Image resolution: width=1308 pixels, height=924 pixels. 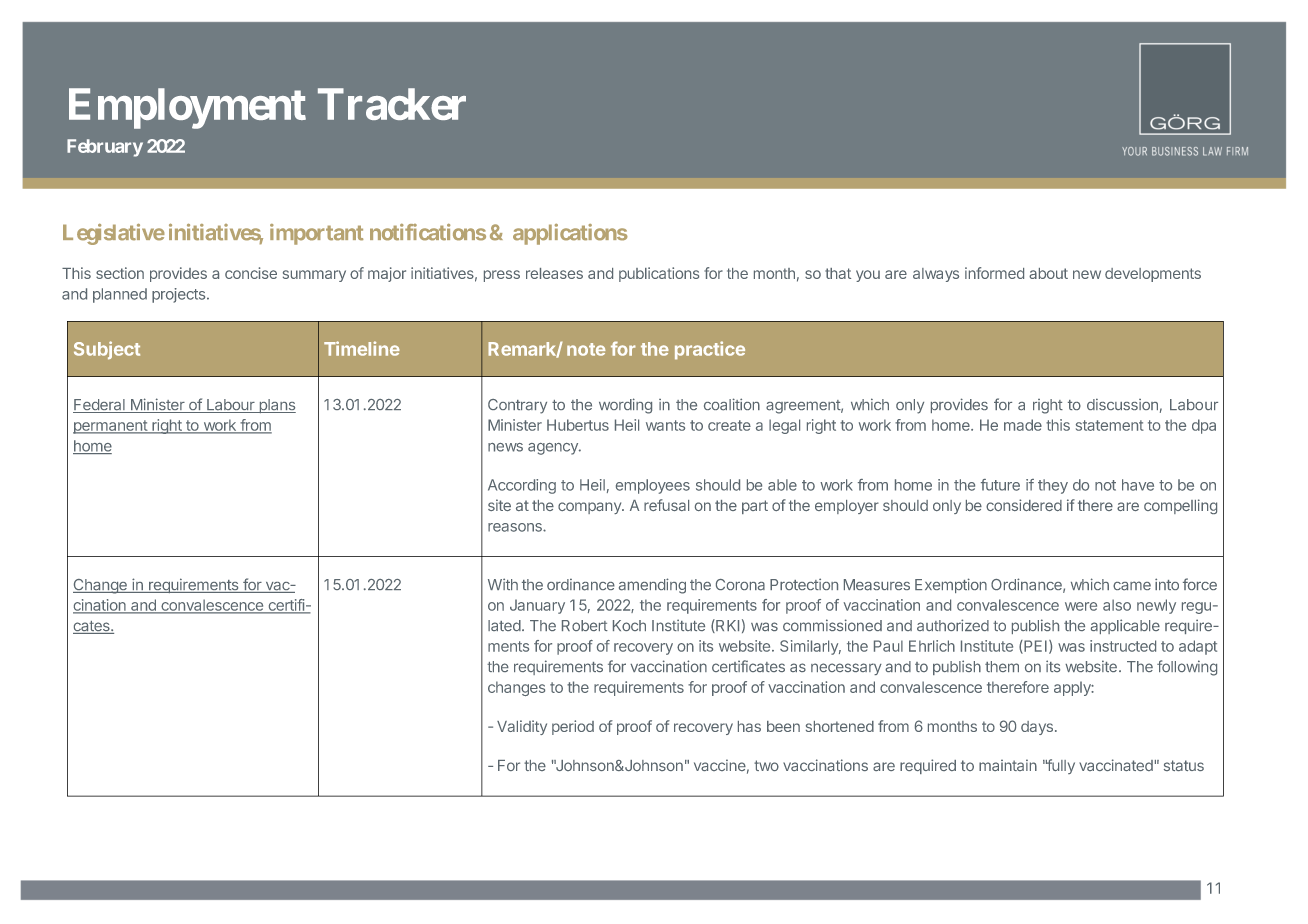 What do you see at coordinates (392, 104) in the image?
I see `Tracker` at bounding box center [392, 104].
